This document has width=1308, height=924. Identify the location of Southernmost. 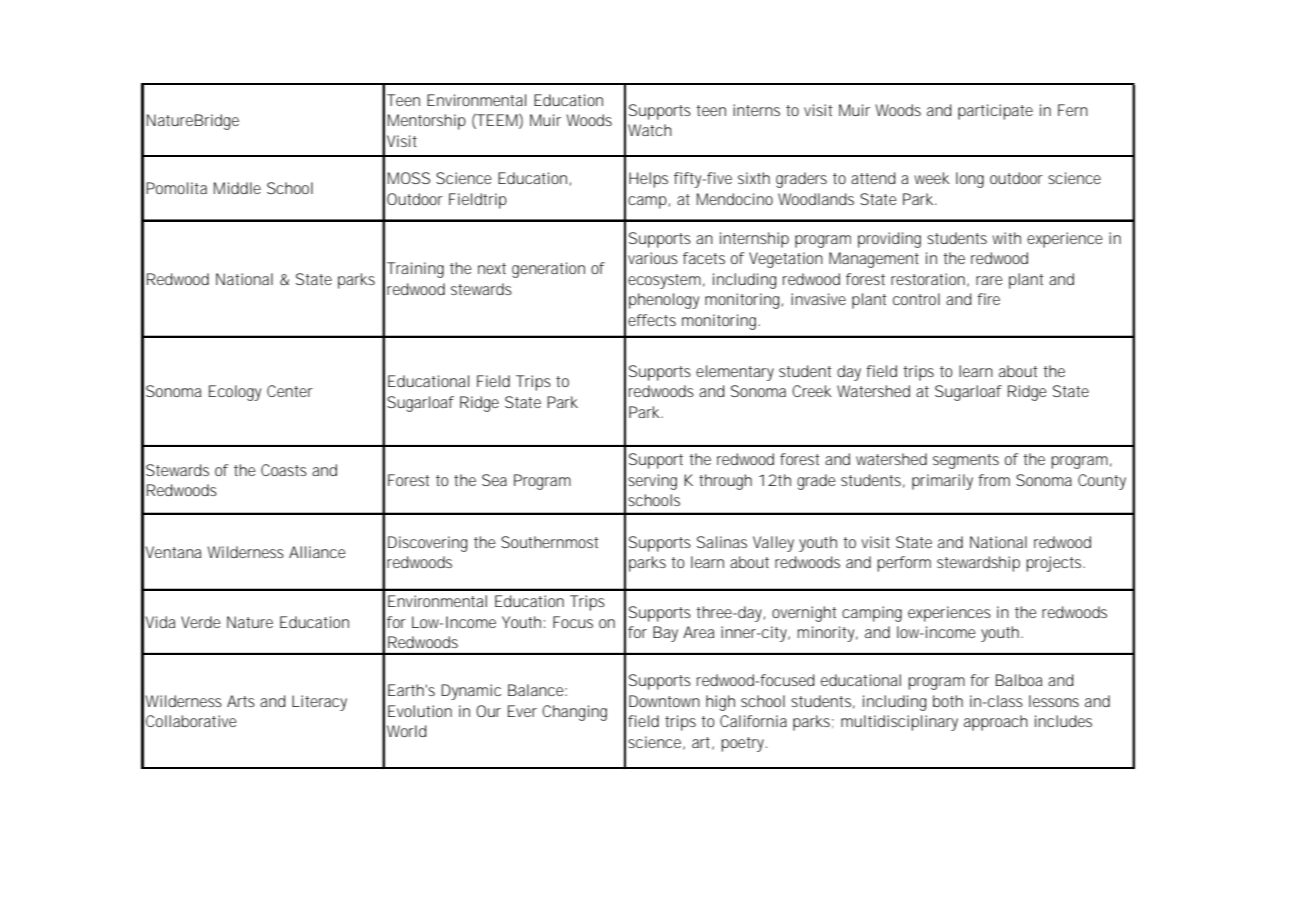
(550, 542).
